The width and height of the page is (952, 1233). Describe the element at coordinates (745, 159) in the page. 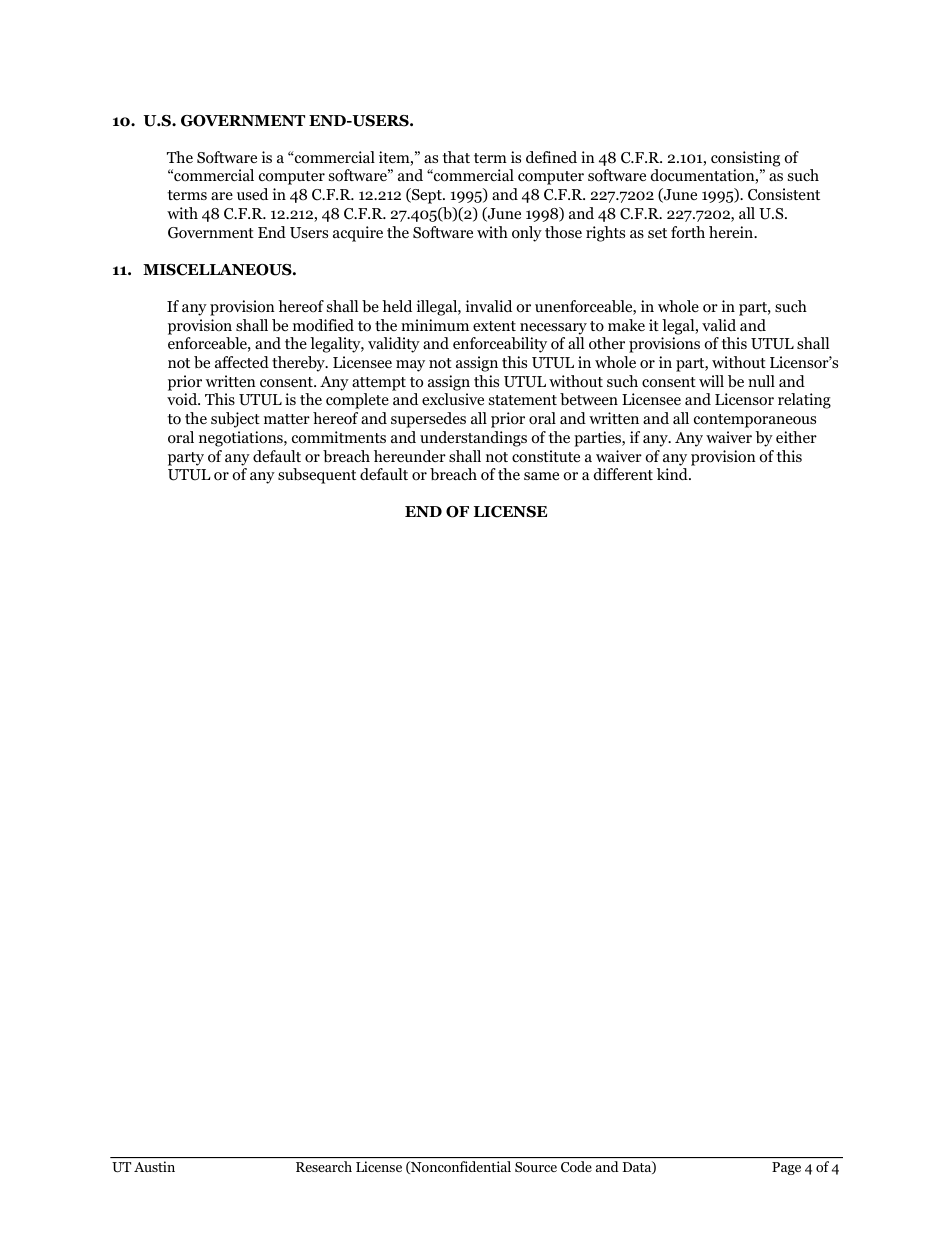

I see `consisting` at that location.
